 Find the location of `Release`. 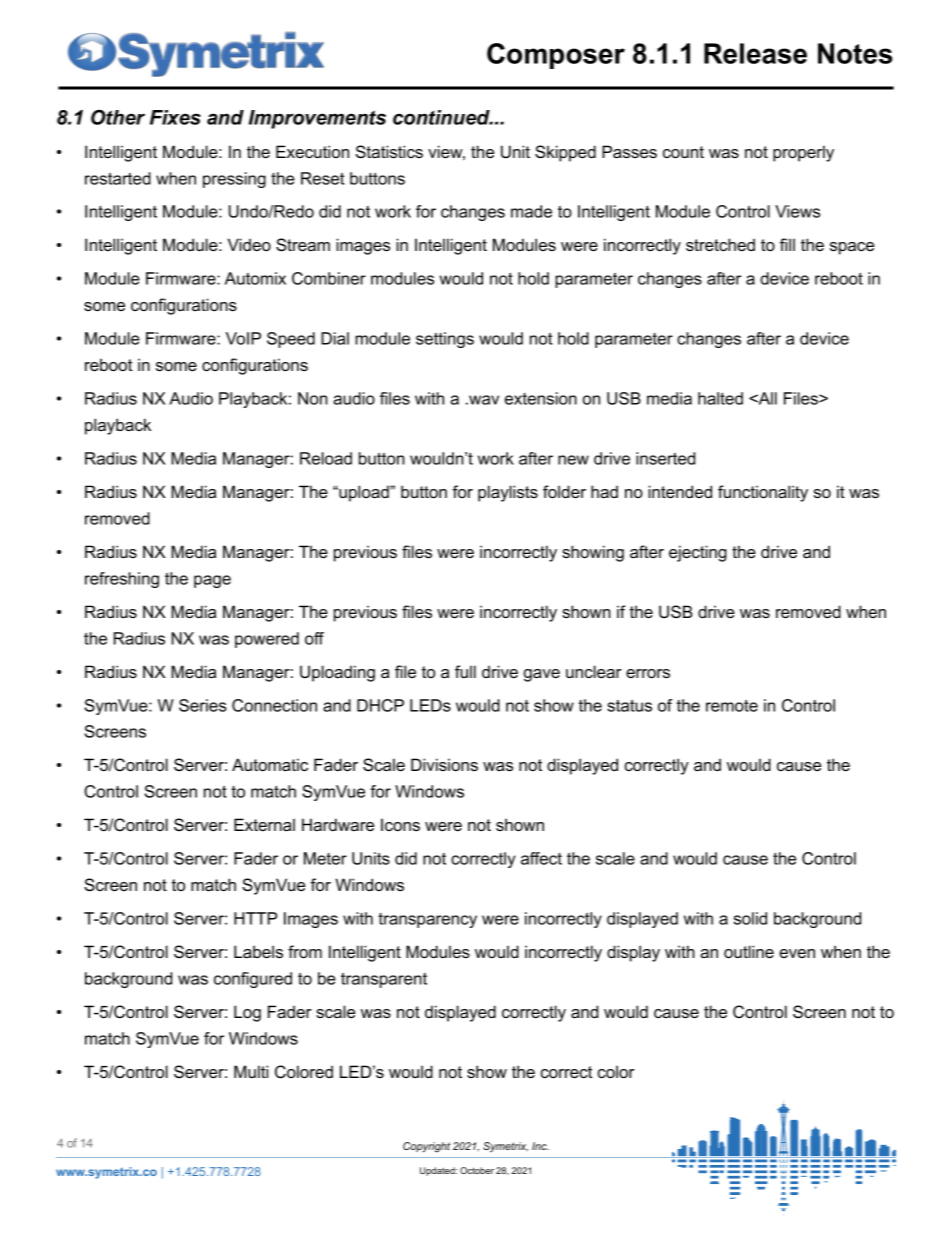

Release is located at coordinates (755, 53).
